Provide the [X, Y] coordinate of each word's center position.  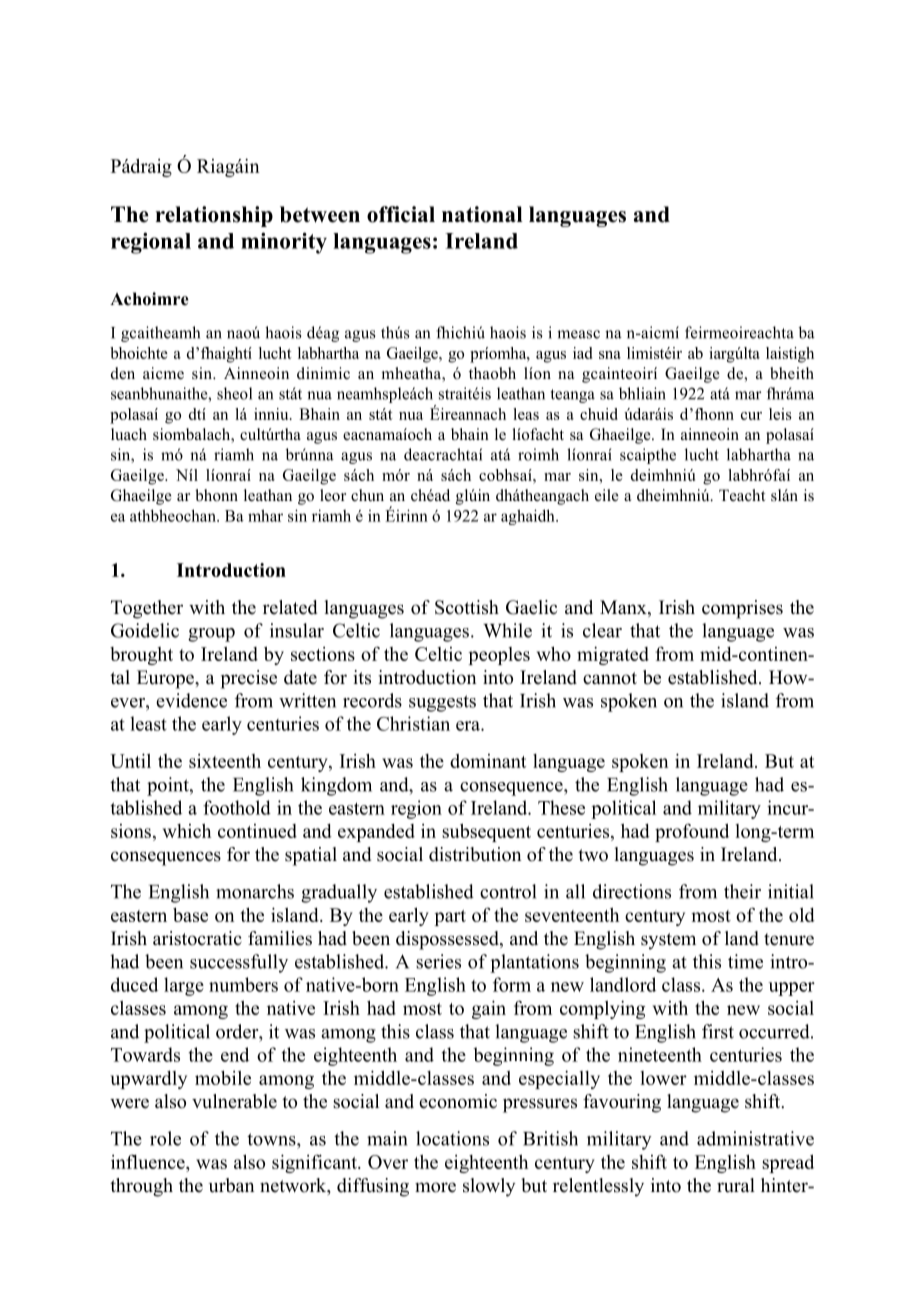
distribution [475, 854]
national [482, 214]
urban [232, 1185]
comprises [742, 609]
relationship [214, 216]
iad [582, 353]
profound [692, 832]
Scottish [467, 607]
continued [257, 831]
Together [147, 609]
